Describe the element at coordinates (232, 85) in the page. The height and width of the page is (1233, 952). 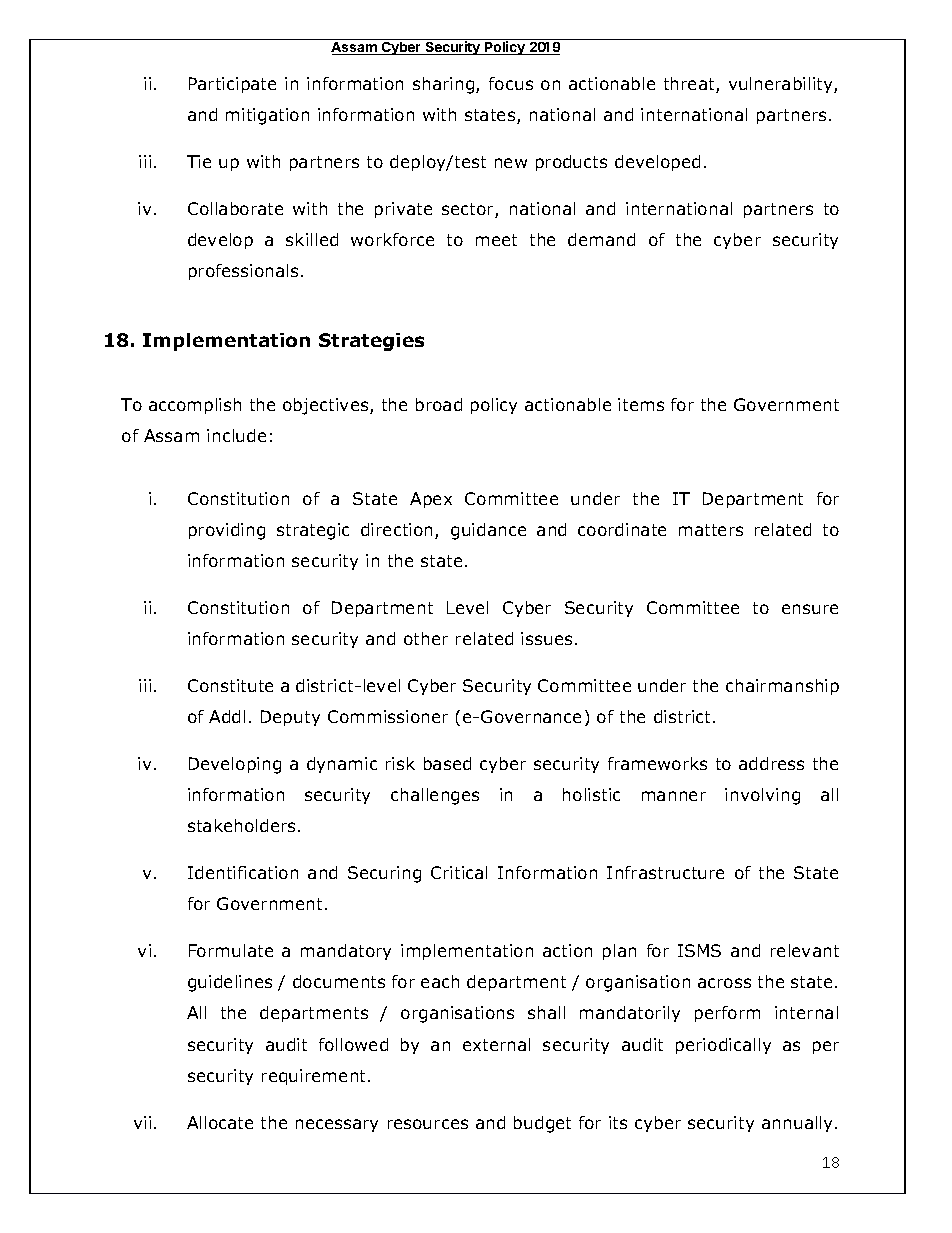
I see `Participate` at that location.
